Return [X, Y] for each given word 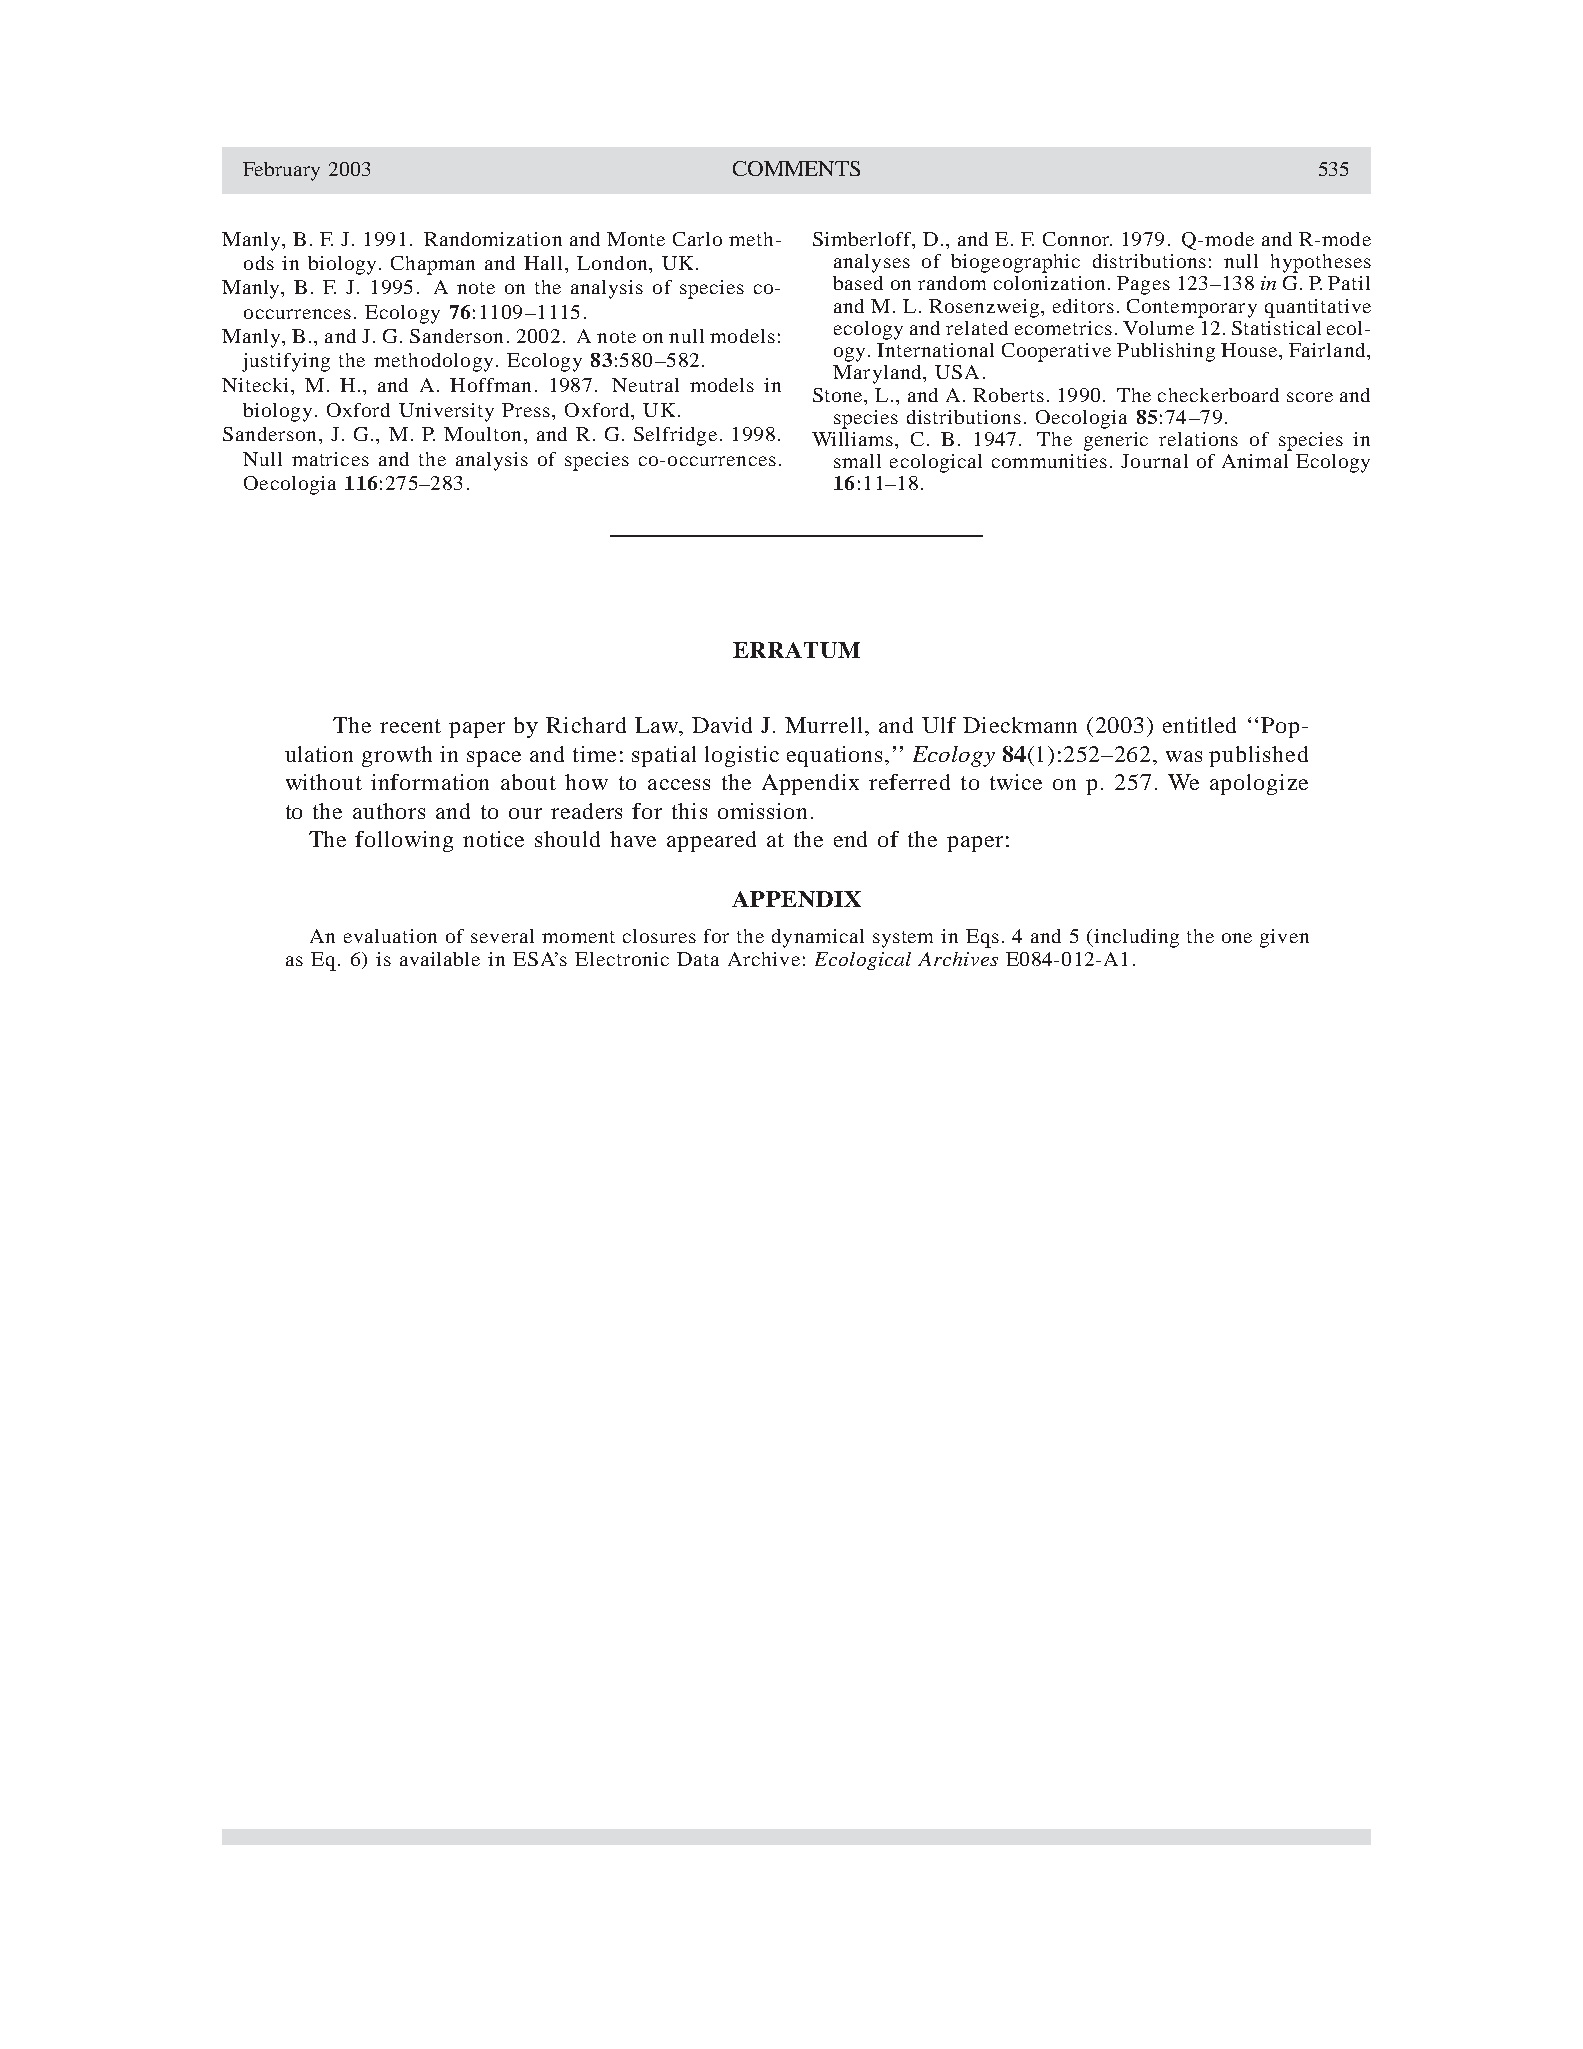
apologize [1259, 784]
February [281, 171]
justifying [286, 362]
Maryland [878, 374]
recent [410, 726]
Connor [1077, 239]
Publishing [1166, 352]
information [430, 782]
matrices [330, 459]
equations [834, 756]
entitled [1199, 725]
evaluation [390, 936]
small [857, 461]
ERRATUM [796, 650]
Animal [1255, 461]
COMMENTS [796, 168]
